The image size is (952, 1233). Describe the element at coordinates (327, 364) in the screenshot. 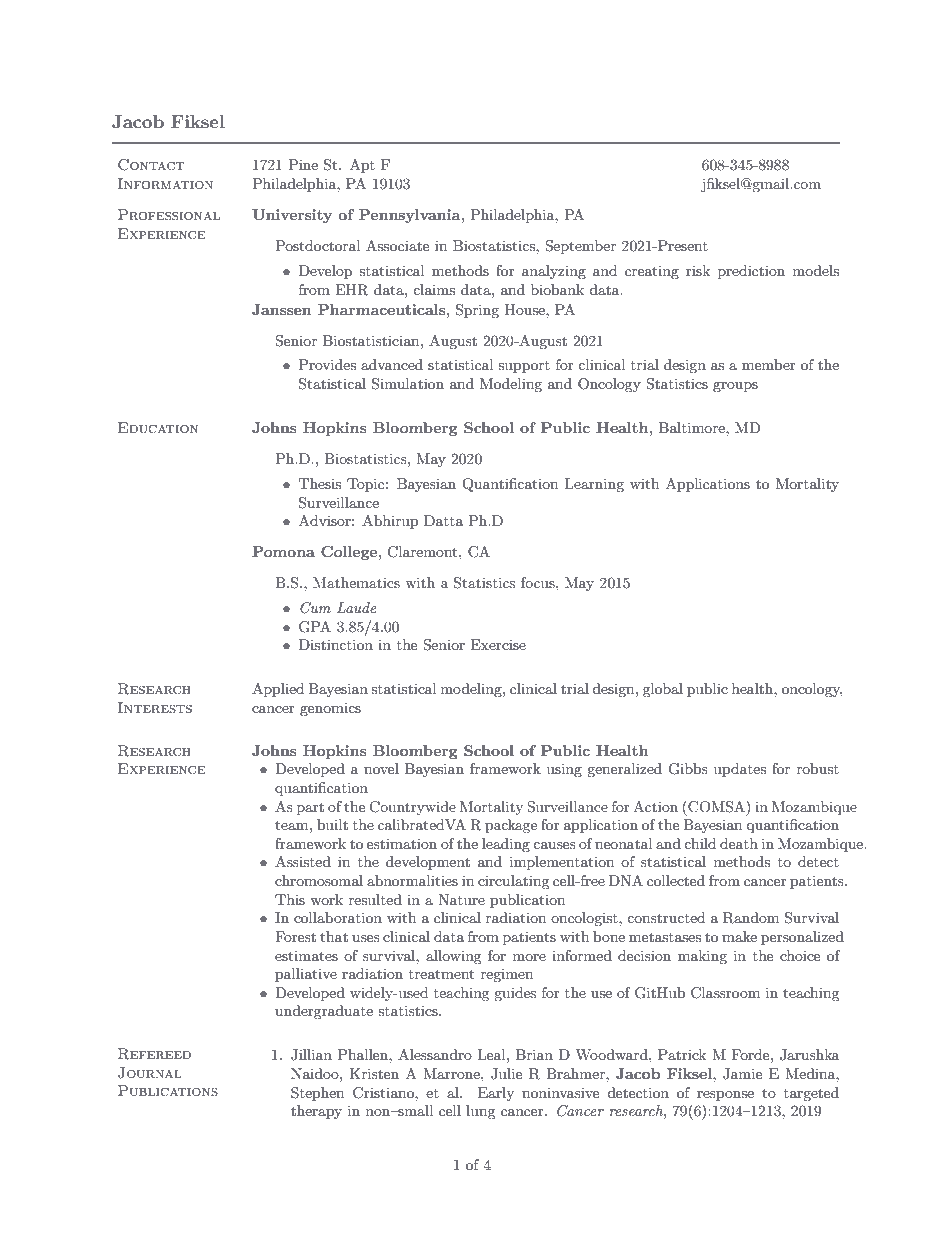

I see `Provides` at that location.
